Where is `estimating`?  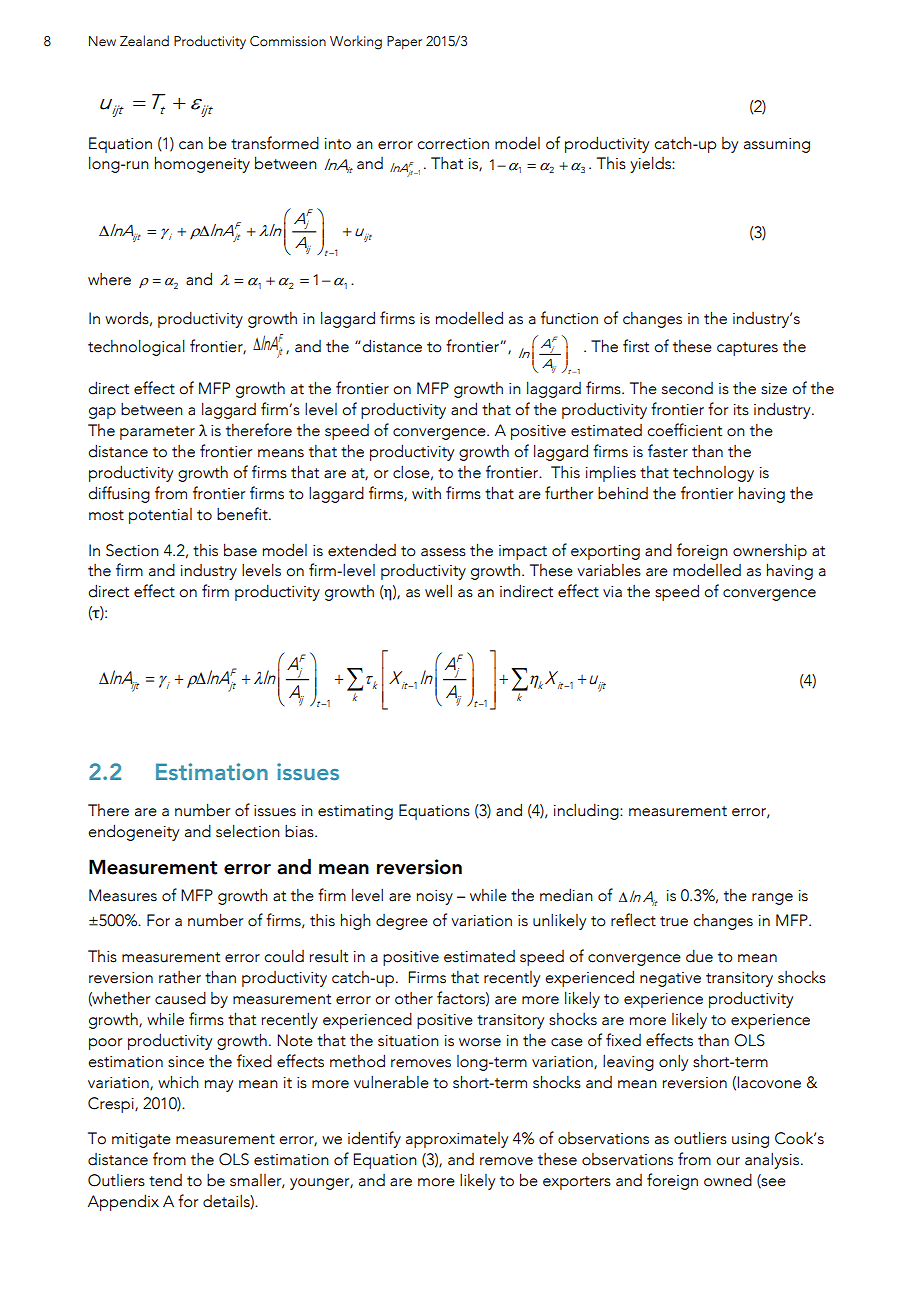 estimating is located at coordinates (355, 812).
